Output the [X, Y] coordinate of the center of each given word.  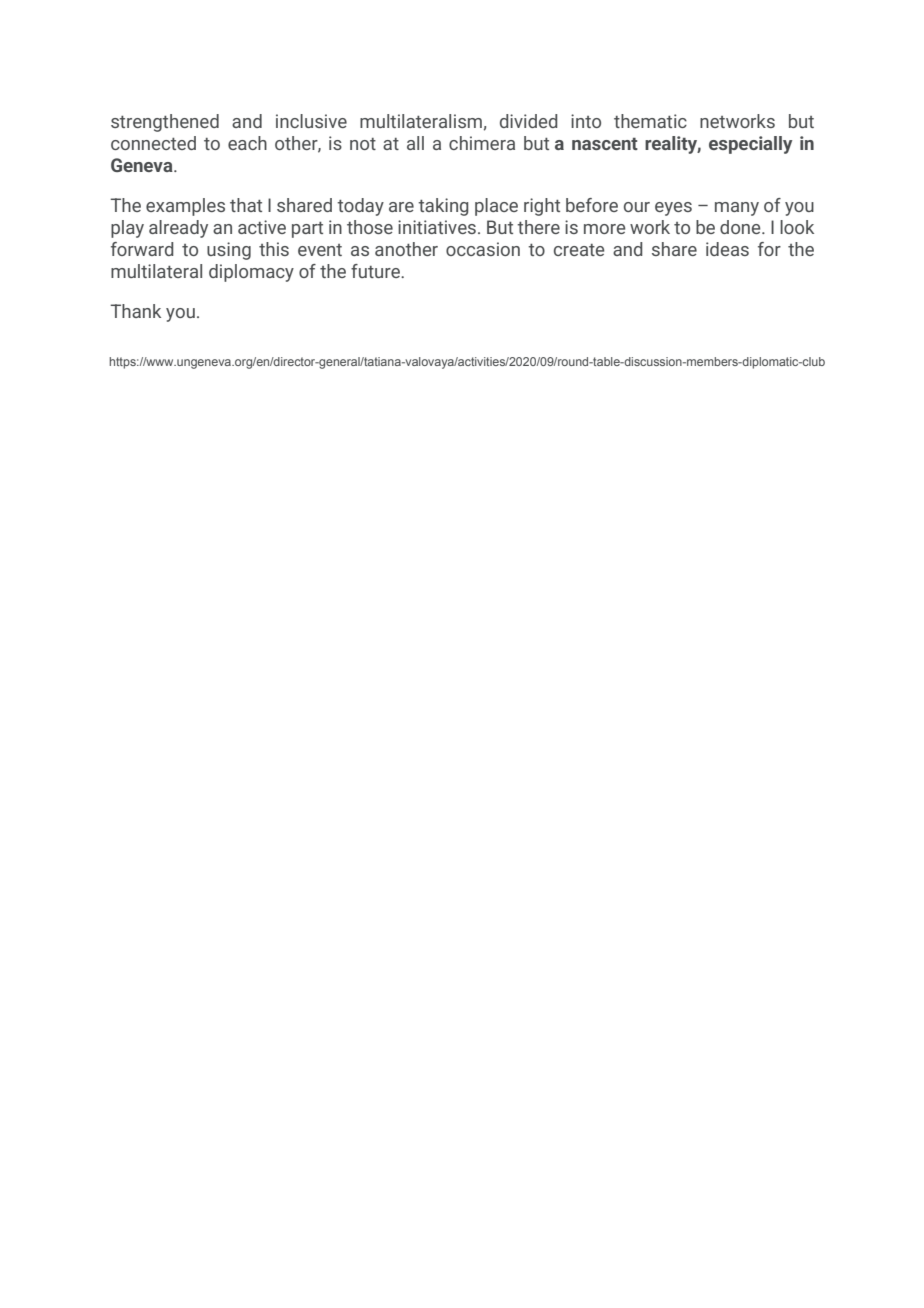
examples [185, 207]
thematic [650, 121]
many [737, 209]
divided [529, 121]
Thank [135, 311]
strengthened [165, 123]
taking [443, 207]
